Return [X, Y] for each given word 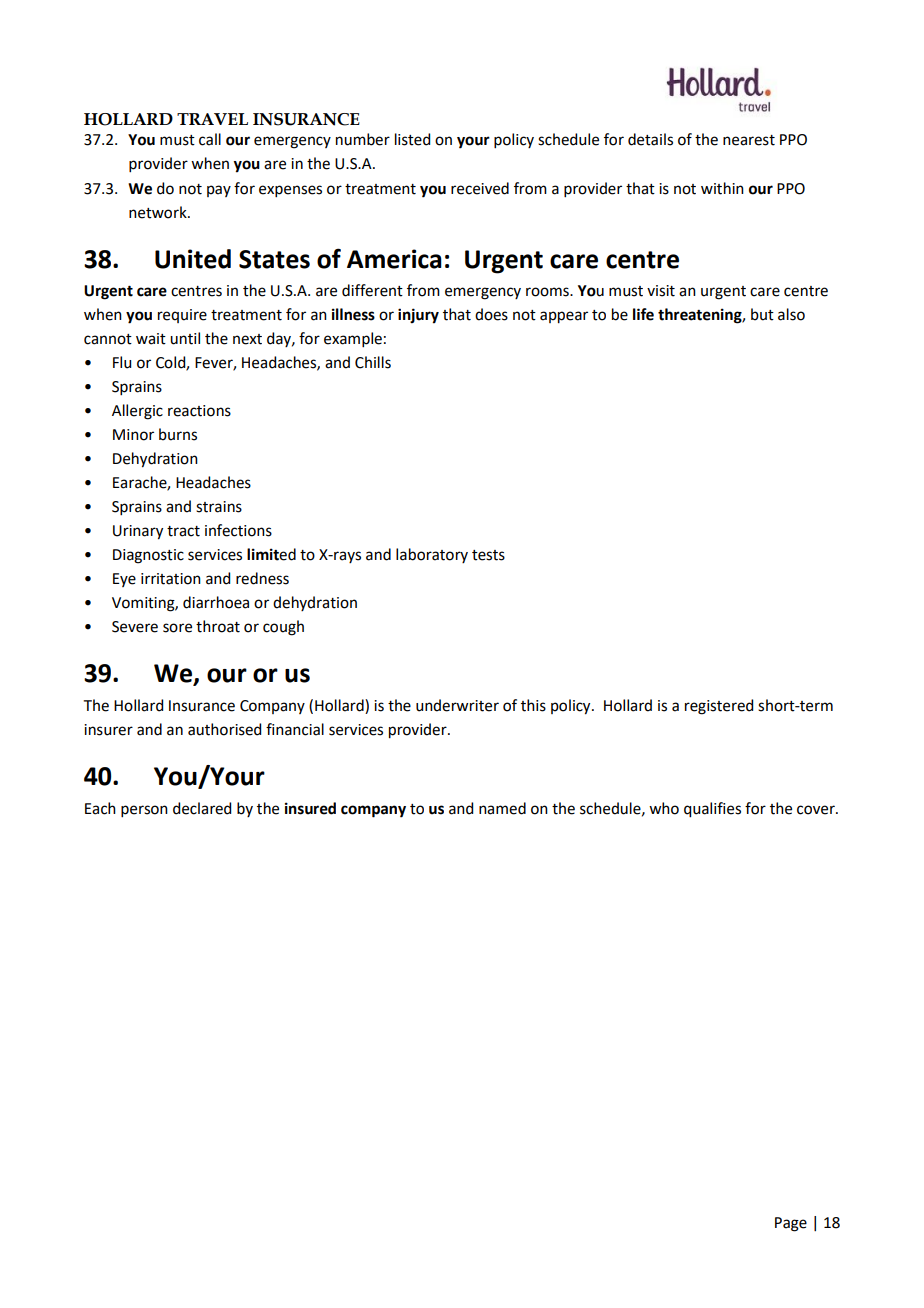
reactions [199, 411]
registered [719, 707]
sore [177, 628]
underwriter [457, 705]
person [144, 811]
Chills [373, 362]
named [502, 808]
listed [412, 139]
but [762, 314]
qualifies [712, 810]
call [210, 139]
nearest [749, 140]
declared [202, 808]
